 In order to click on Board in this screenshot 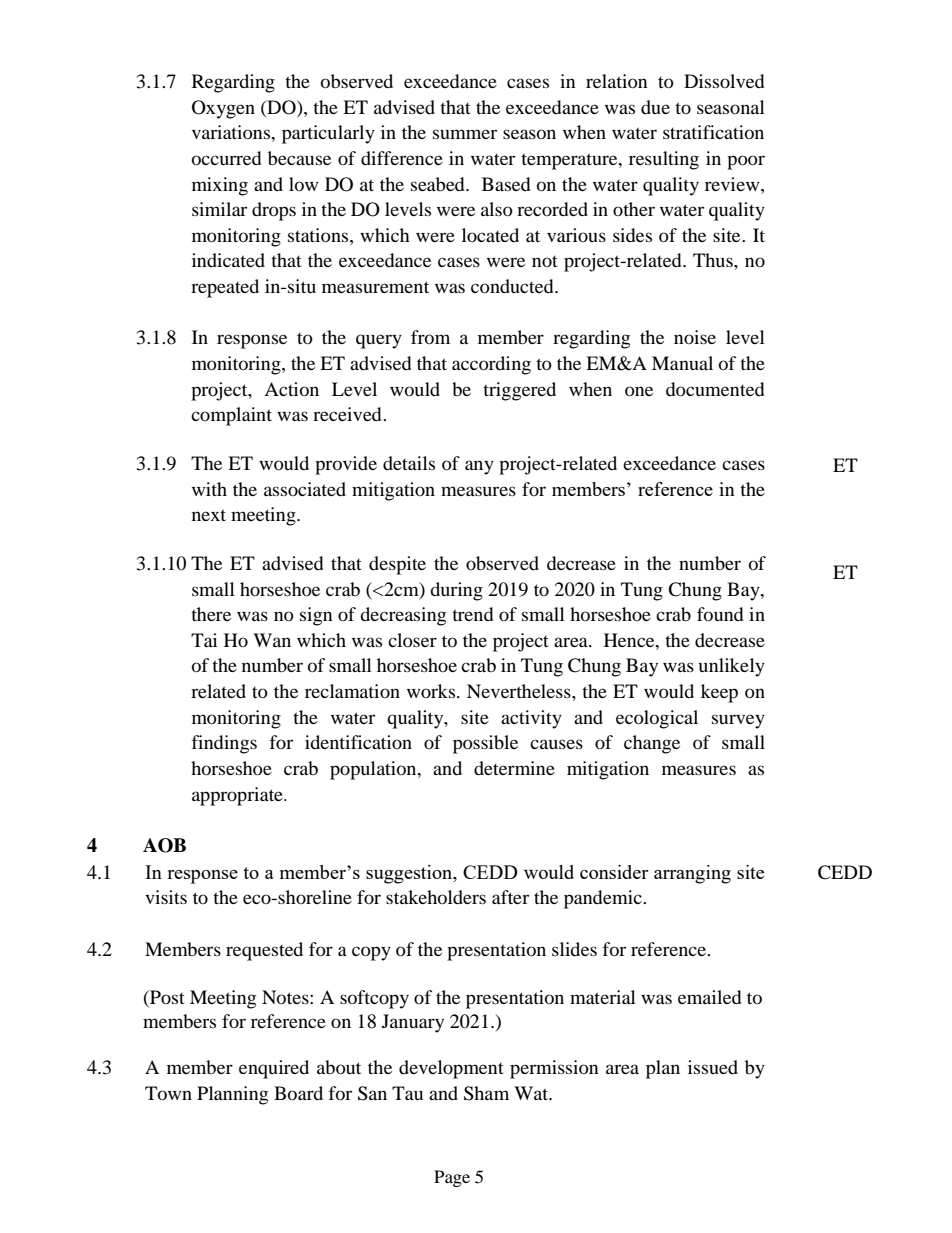, I will do `click(298, 1093)`.
